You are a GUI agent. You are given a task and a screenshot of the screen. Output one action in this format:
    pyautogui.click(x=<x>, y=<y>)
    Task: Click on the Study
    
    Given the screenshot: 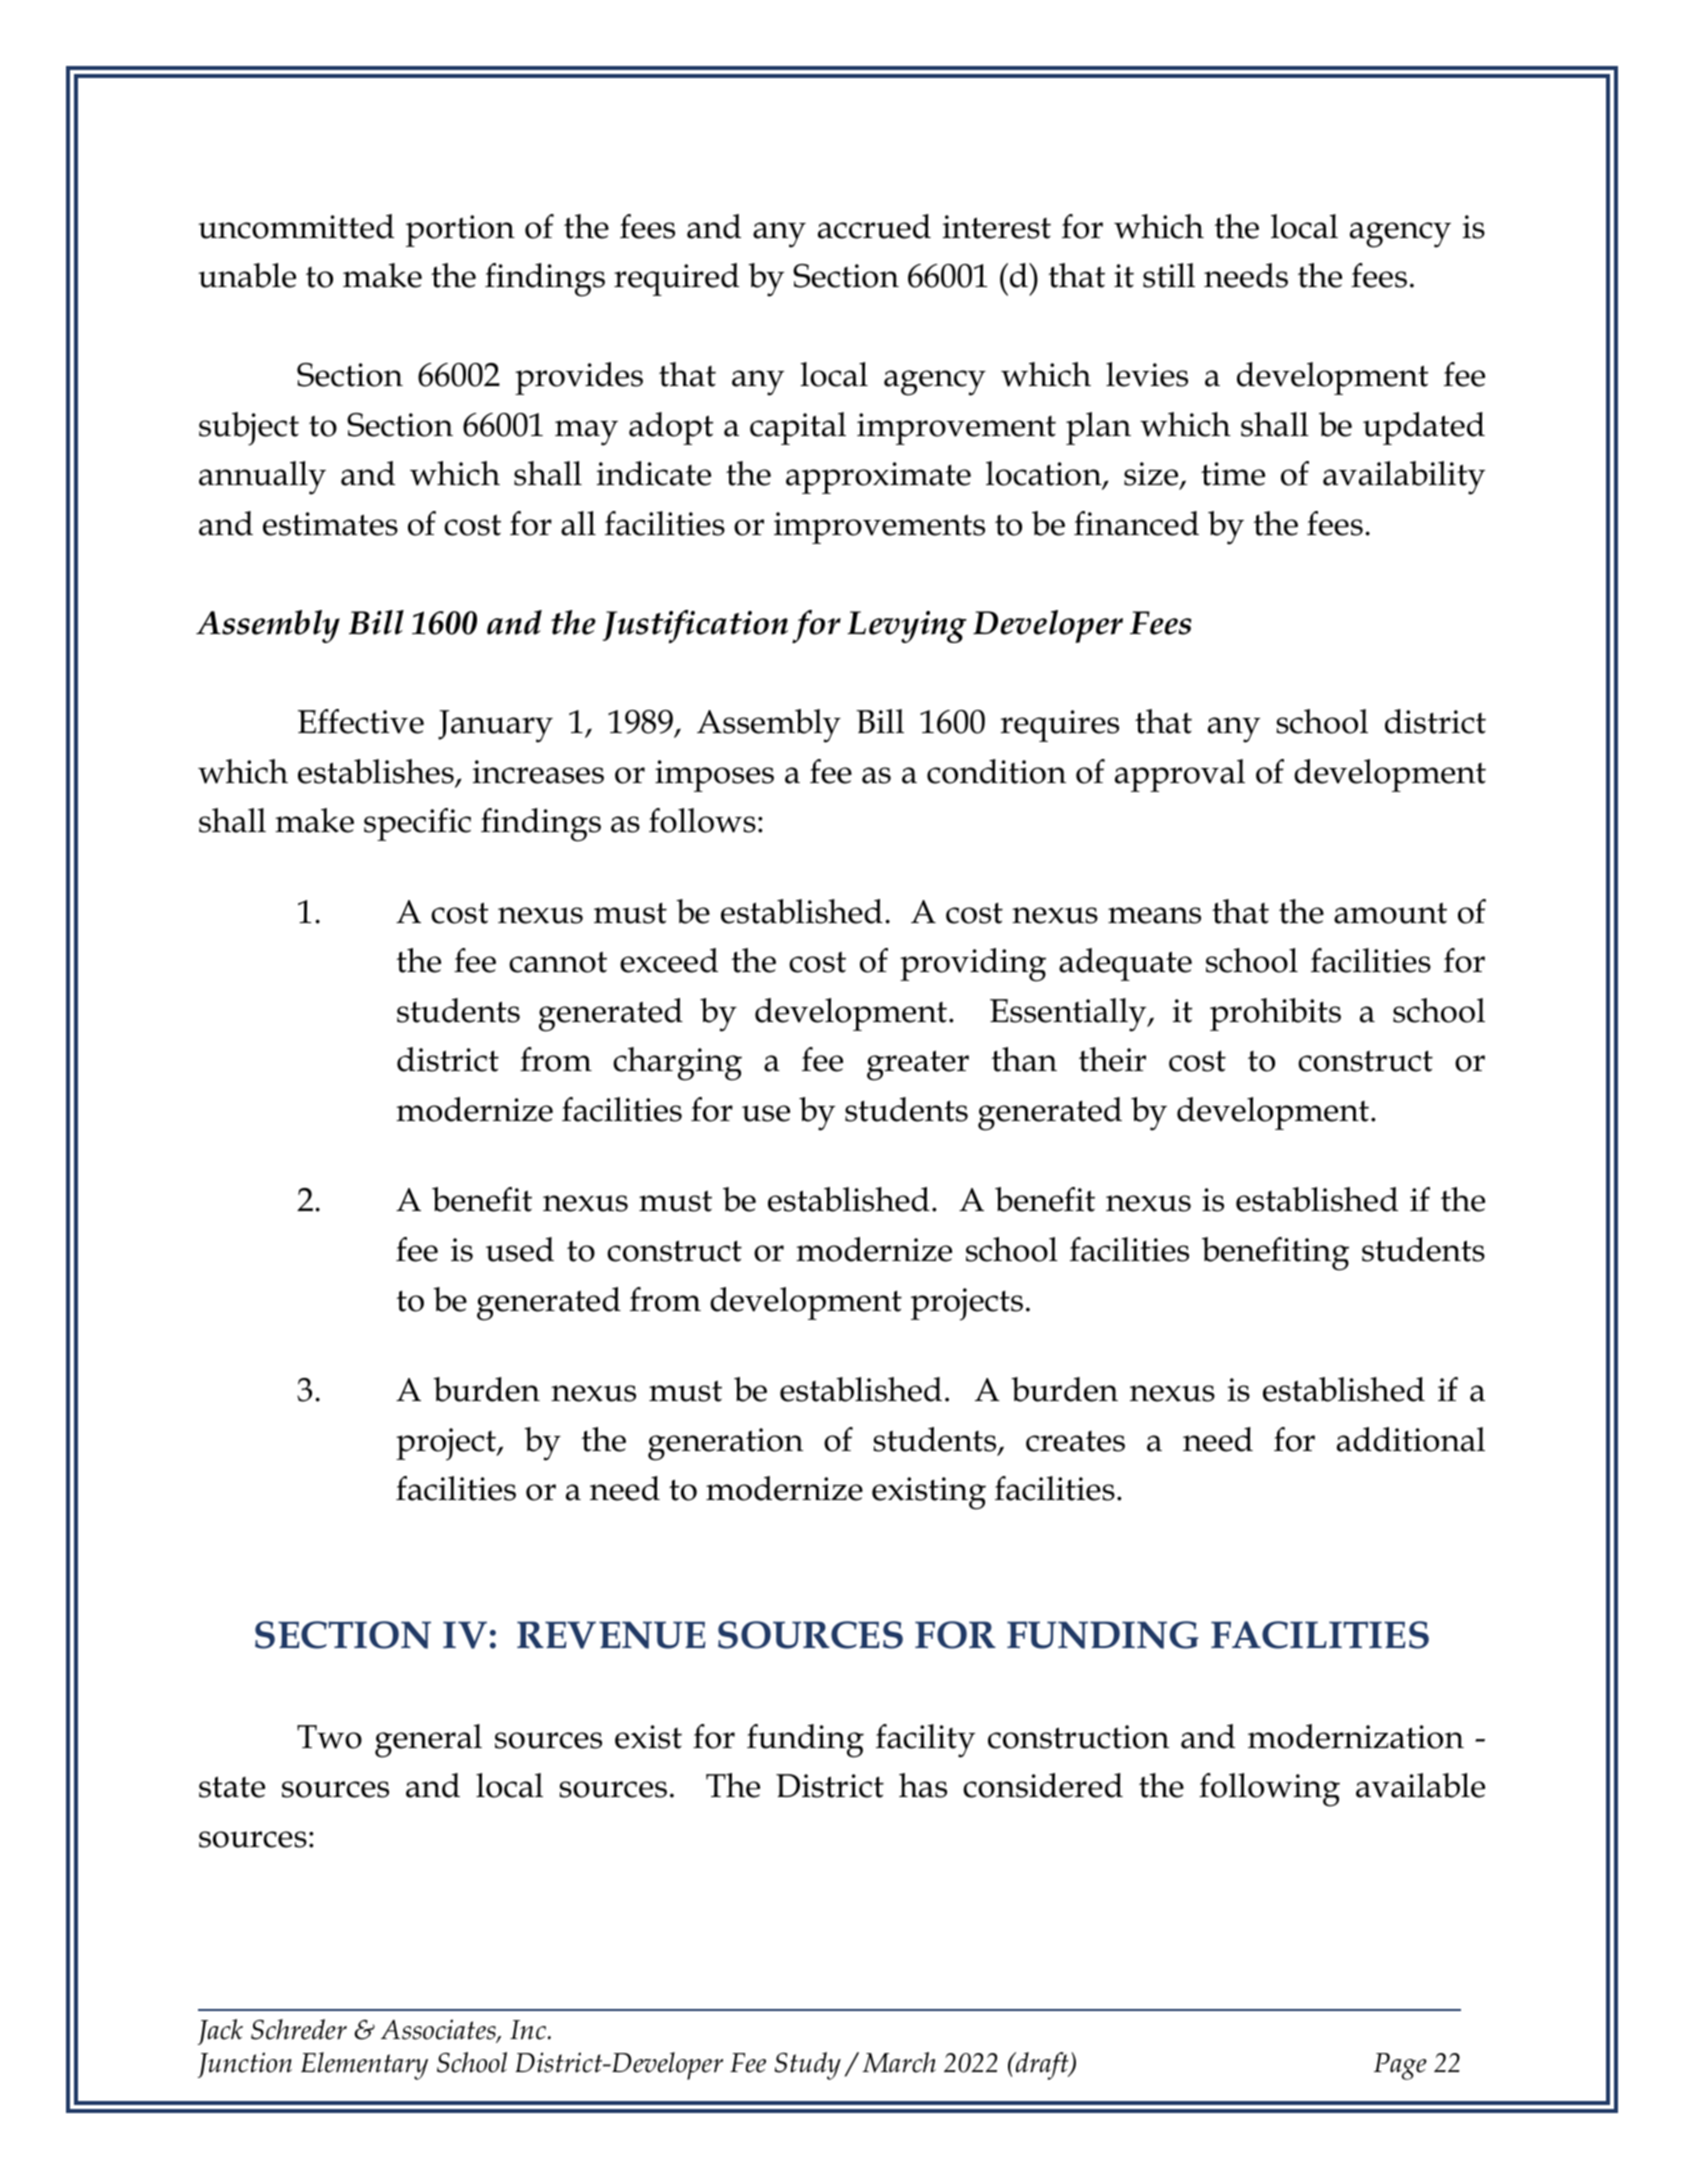 What is the action you would take?
    pyautogui.click(x=807, y=2066)
